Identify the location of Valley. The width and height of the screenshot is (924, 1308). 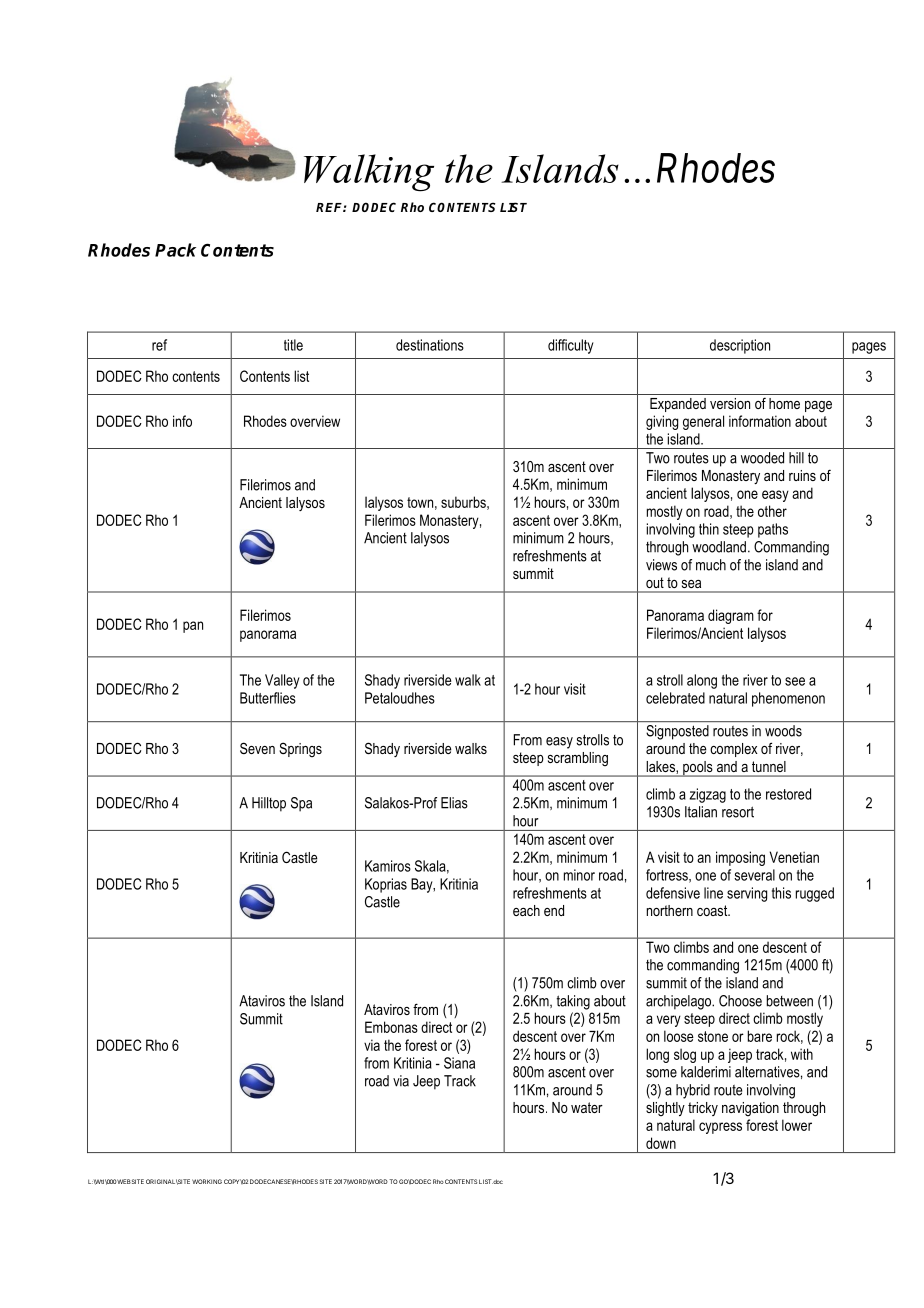
(282, 681).
